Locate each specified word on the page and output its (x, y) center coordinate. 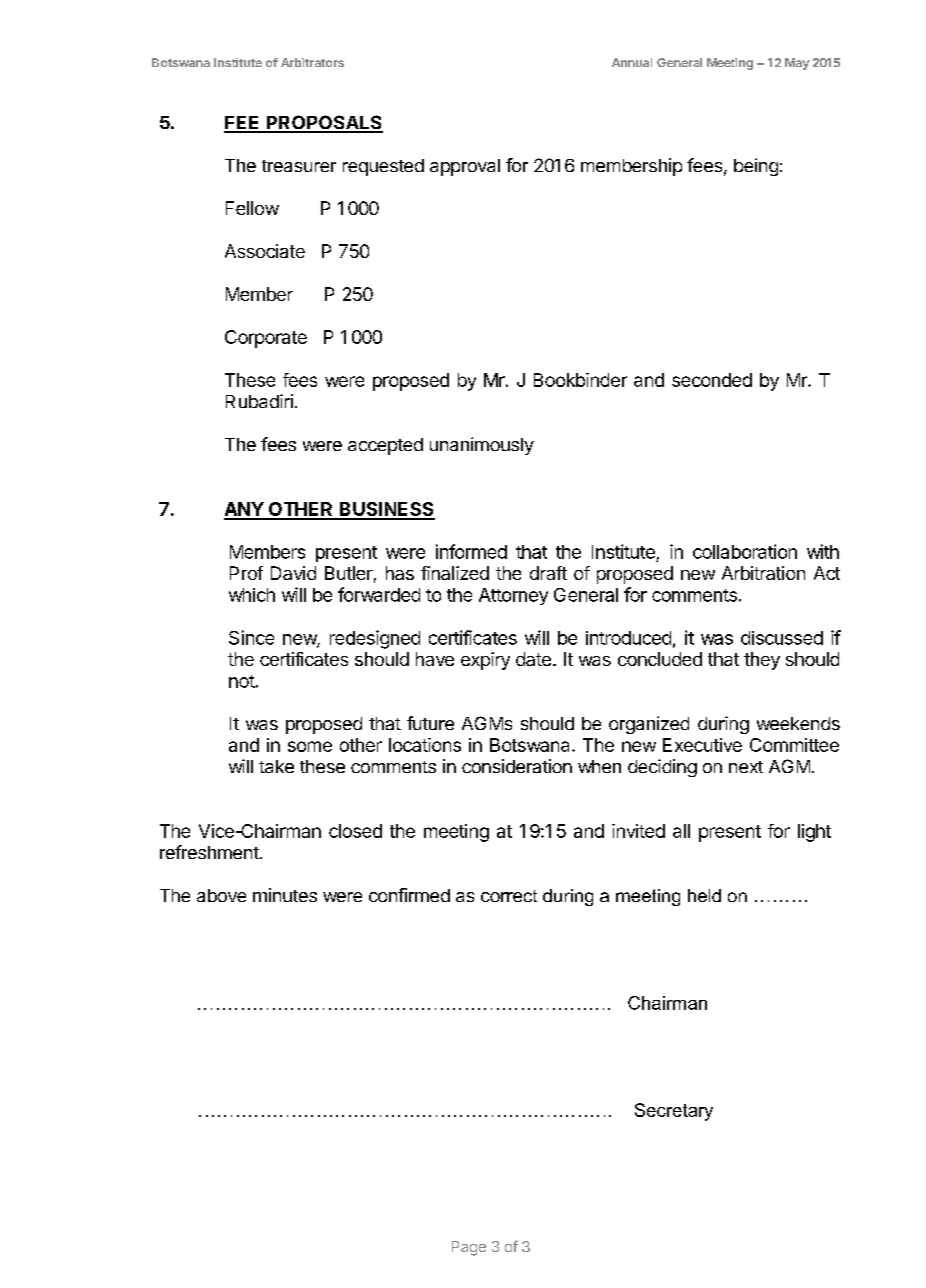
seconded (712, 380)
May (797, 64)
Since (251, 637)
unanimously (482, 446)
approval (465, 167)
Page (469, 1248)
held (704, 895)
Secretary (674, 1112)
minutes (285, 895)
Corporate (266, 339)
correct (509, 896)
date (533, 659)
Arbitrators (312, 62)
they (762, 661)
